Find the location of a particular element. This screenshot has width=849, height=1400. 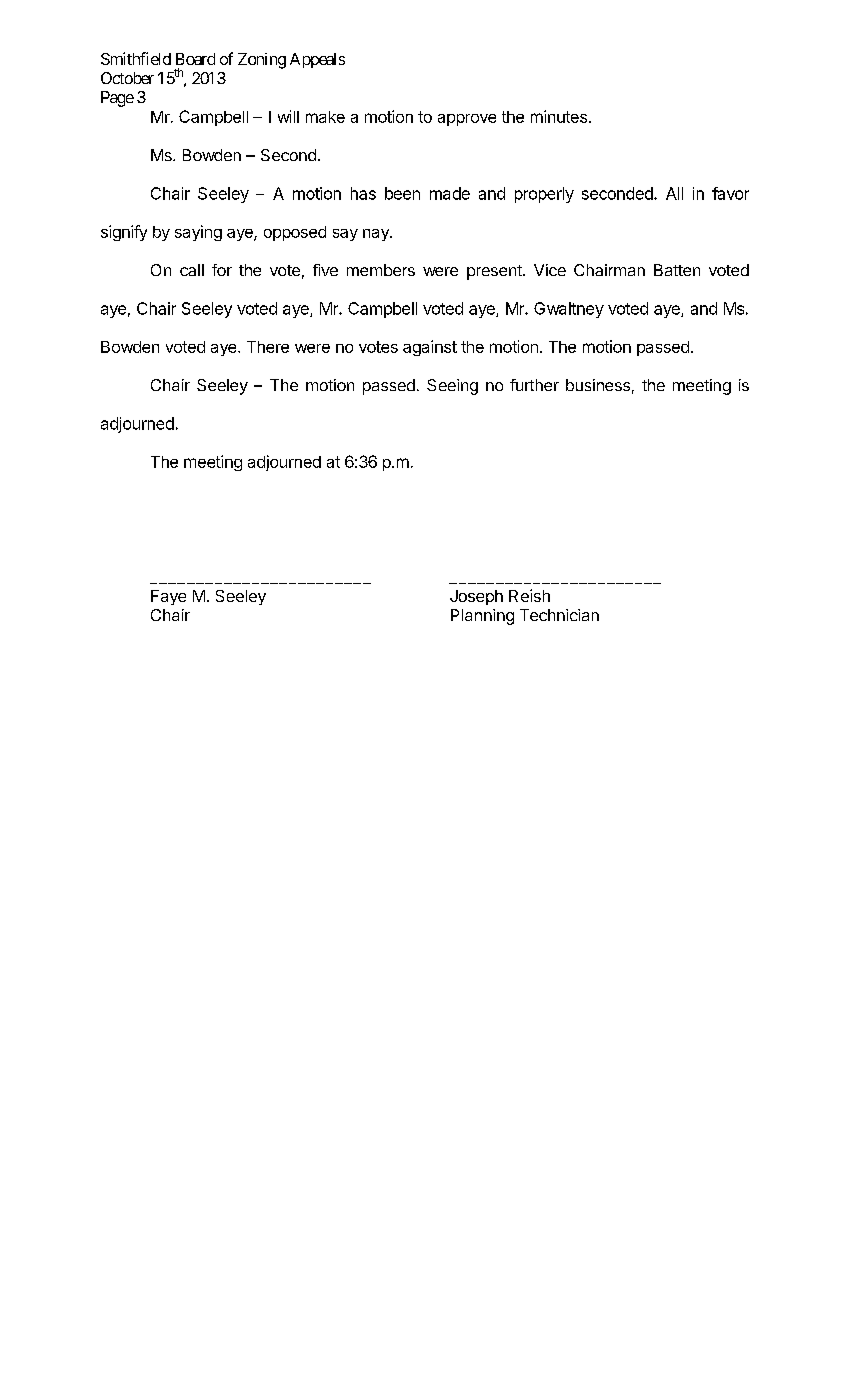

approve is located at coordinates (467, 120).
